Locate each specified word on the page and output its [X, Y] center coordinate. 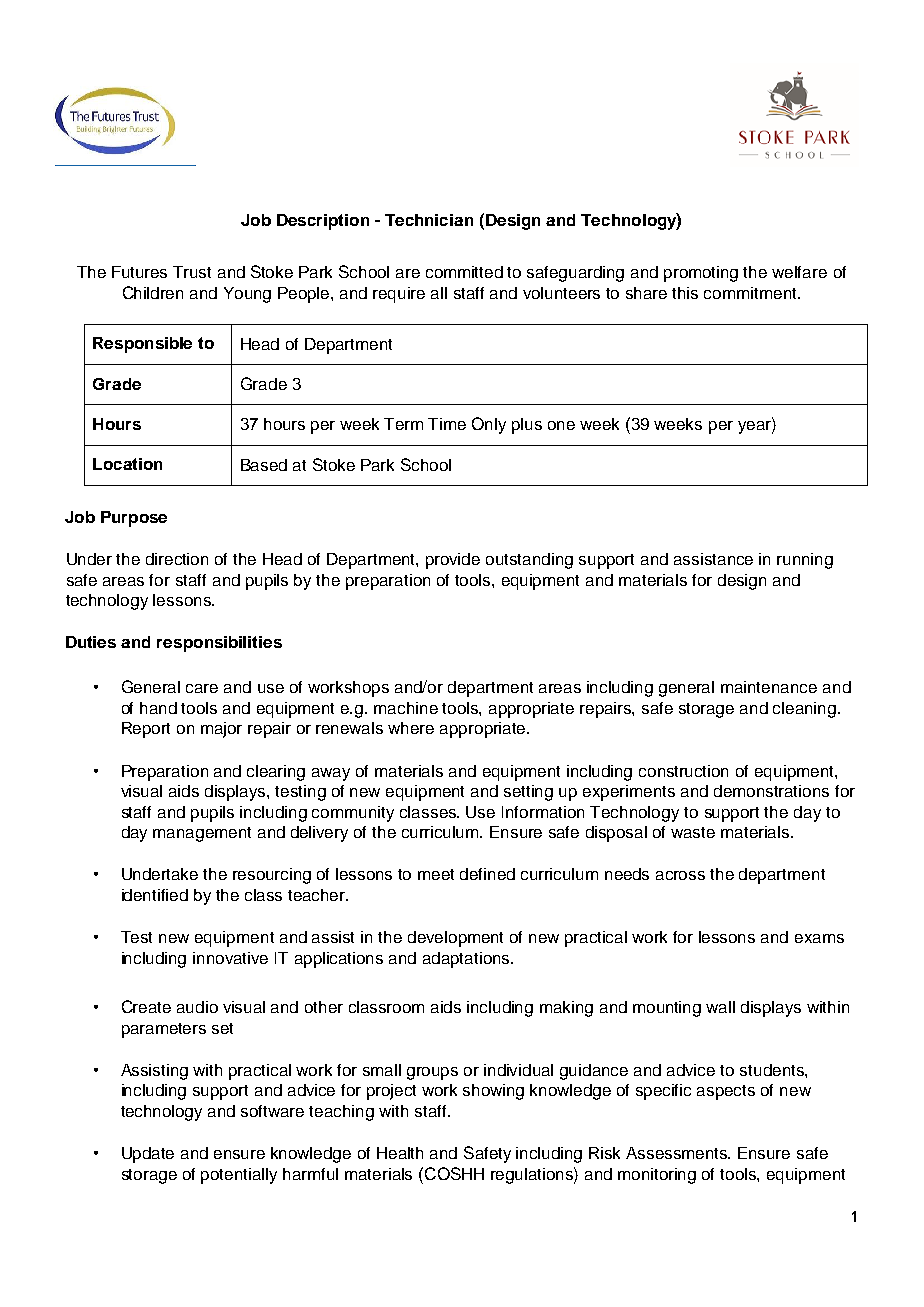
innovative [230, 958]
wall [720, 1007]
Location [127, 464]
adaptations [468, 960]
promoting [701, 274]
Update [148, 1155]
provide [453, 561]
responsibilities [219, 644]
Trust [192, 272]
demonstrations [771, 791]
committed [464, 272]
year [755, 427]
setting [528, 793]
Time [447, 424]
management [202, 834]
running [805, 561]
